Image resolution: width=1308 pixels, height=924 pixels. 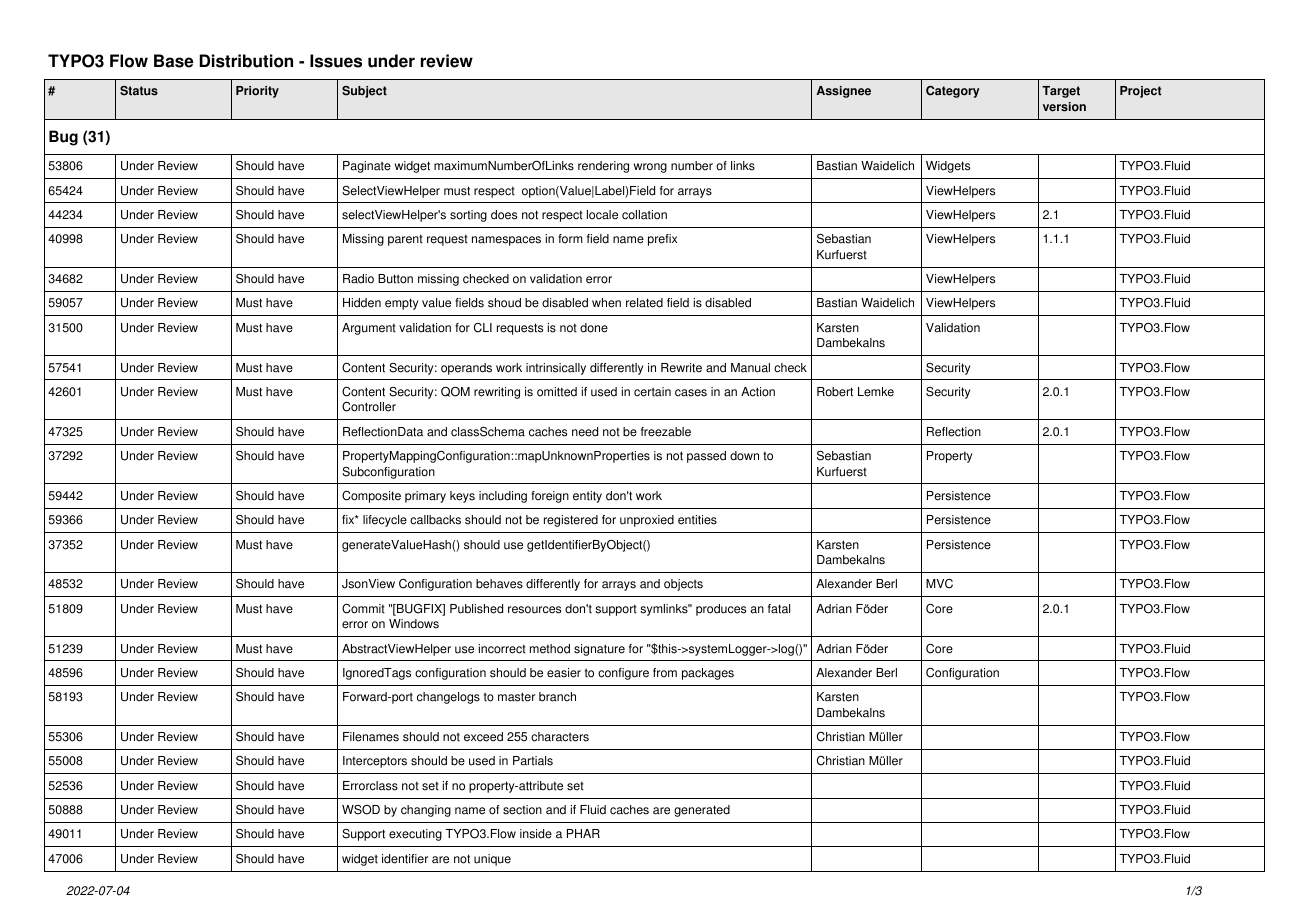 I want to click on signature, so click(x=599, y=650).
